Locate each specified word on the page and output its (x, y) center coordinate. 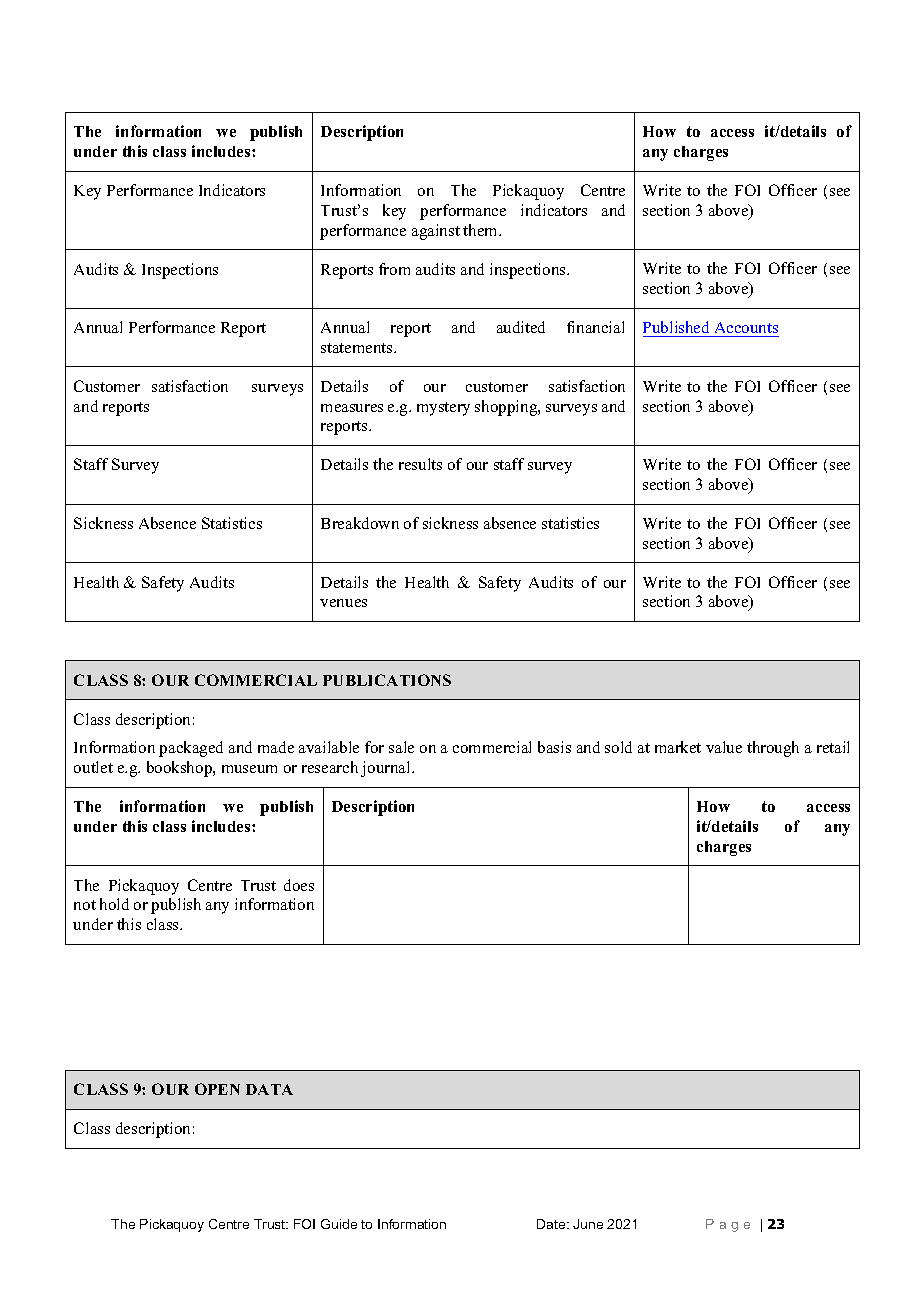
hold (114, 904)
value (724, 747)
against (436, 232)
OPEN (217, 1089)
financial (595, 327)
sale (401, 747)
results (420, 464)
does (299, 885)
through (773, 749)
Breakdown (360, 523)
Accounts (745, 329)
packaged (191, 749)
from (394, 269)
